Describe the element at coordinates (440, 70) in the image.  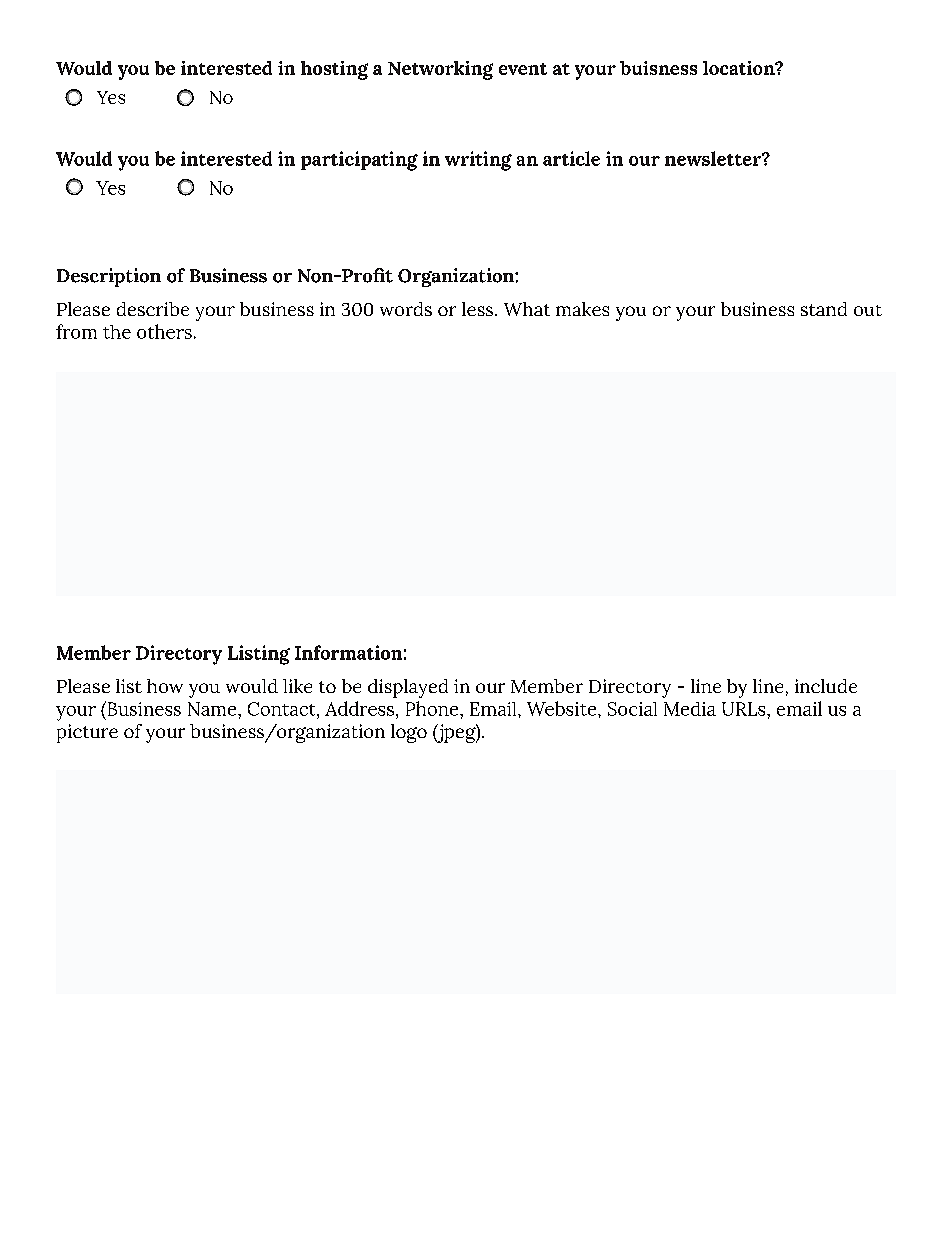
I see `Networking` at that location.
